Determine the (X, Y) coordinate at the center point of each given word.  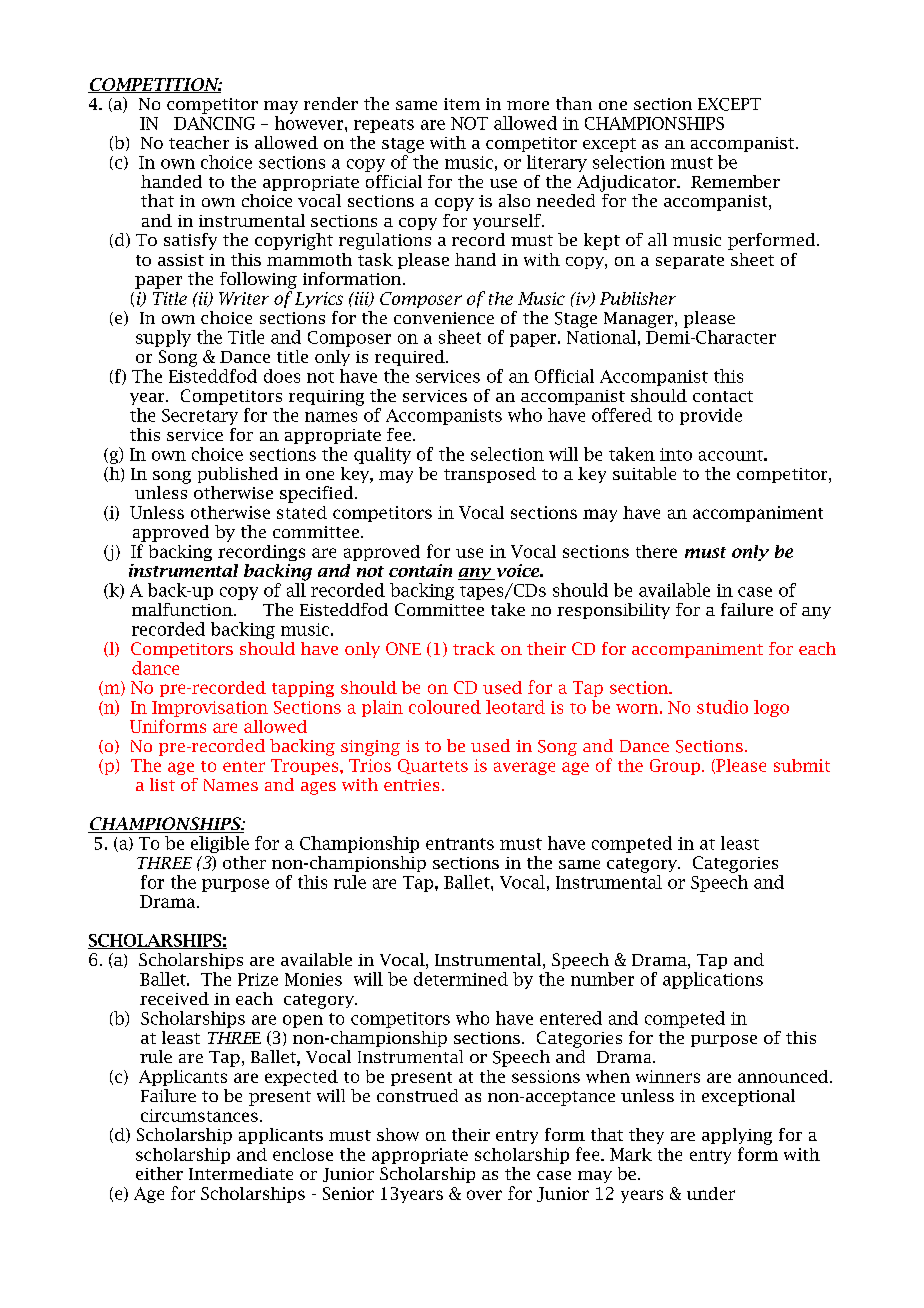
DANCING (214, 123)
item (462, 104)
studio (722, 707)
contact (723, 396)
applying (737, 1136)
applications (713, 980)
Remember (735, 181)
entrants (460, 844)
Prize (258, 979)
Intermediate (241, 1173)
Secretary (200, 417)
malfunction (183, 609)
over (484, 1195)
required (411, 358)
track (474, 648)
